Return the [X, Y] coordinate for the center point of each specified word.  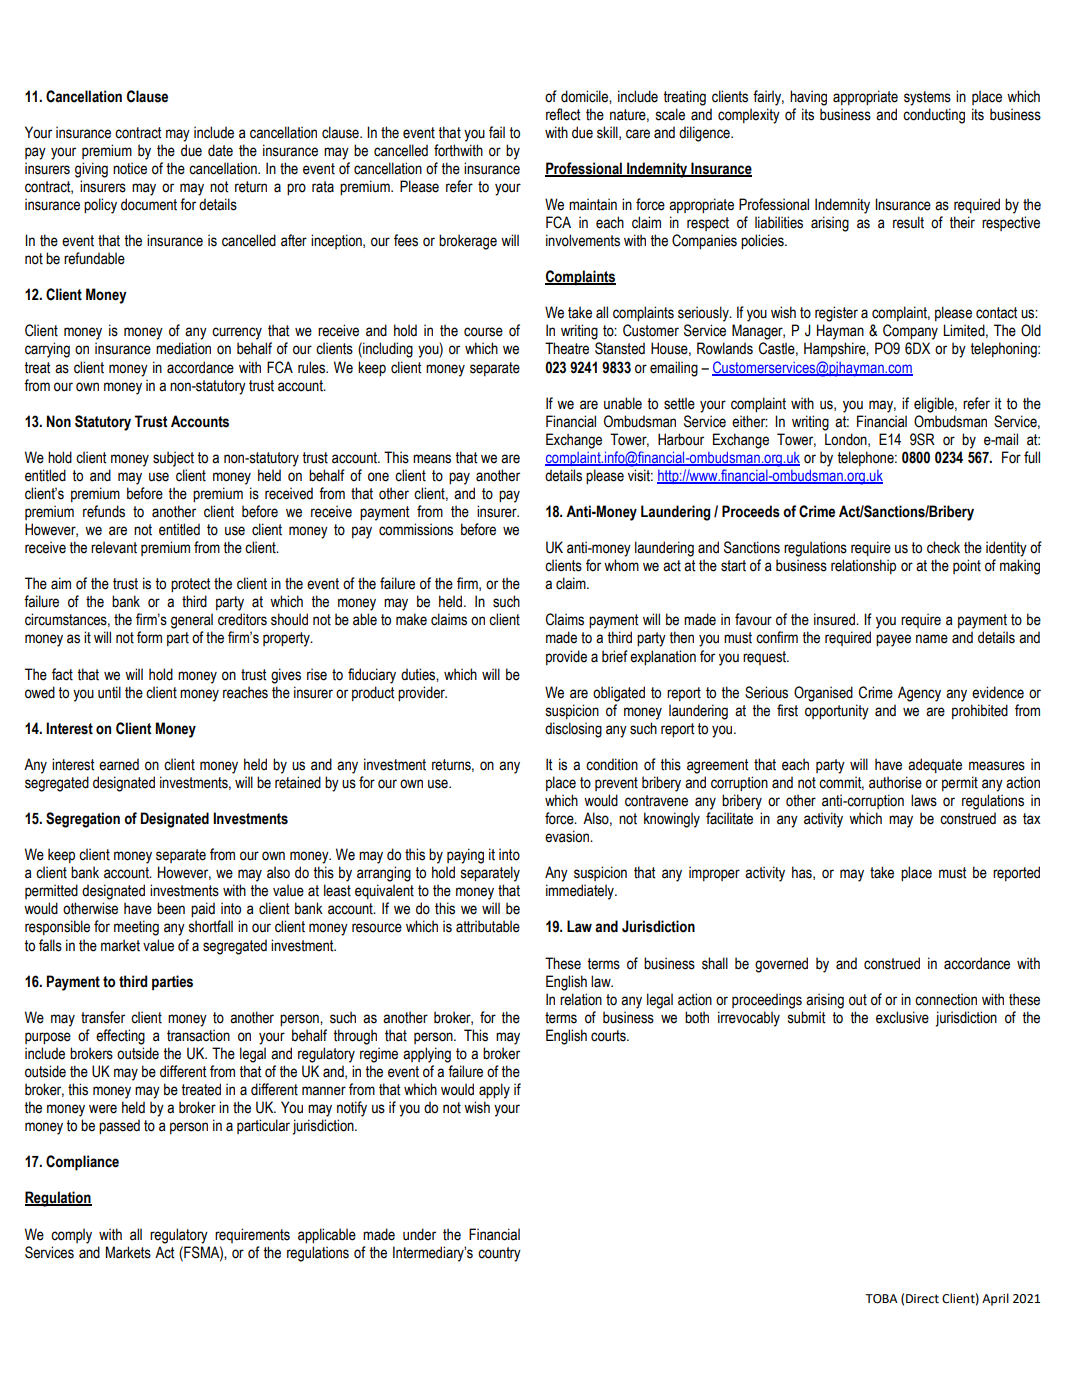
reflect [563, 114]
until [109, 692]
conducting [934, 116]
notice [130, 168]
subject [173, 459]
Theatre [567, 348]
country [499, 1254]
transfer [103, 1017]
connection [946, 999]
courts [609, 1036]
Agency [919, 694]
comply [71, 1236]
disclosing [573, 730]
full [1032, 457]
